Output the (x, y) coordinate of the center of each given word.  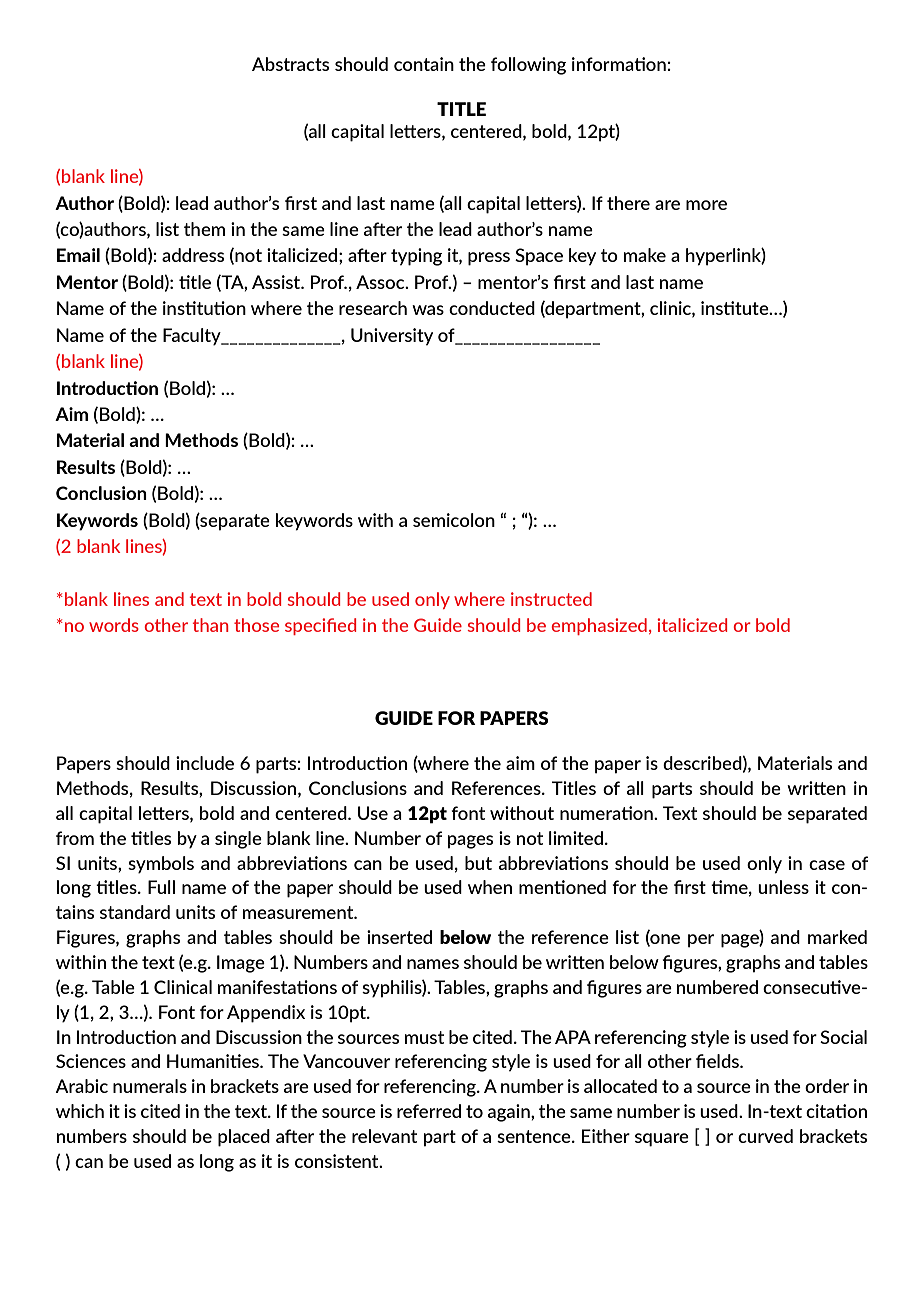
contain (424, 64)
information (620, 64)
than (211, 625)
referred (429, 1111)
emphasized (599, 626)
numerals (150, 1086)
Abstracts (290, 64)
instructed (551, 599)
